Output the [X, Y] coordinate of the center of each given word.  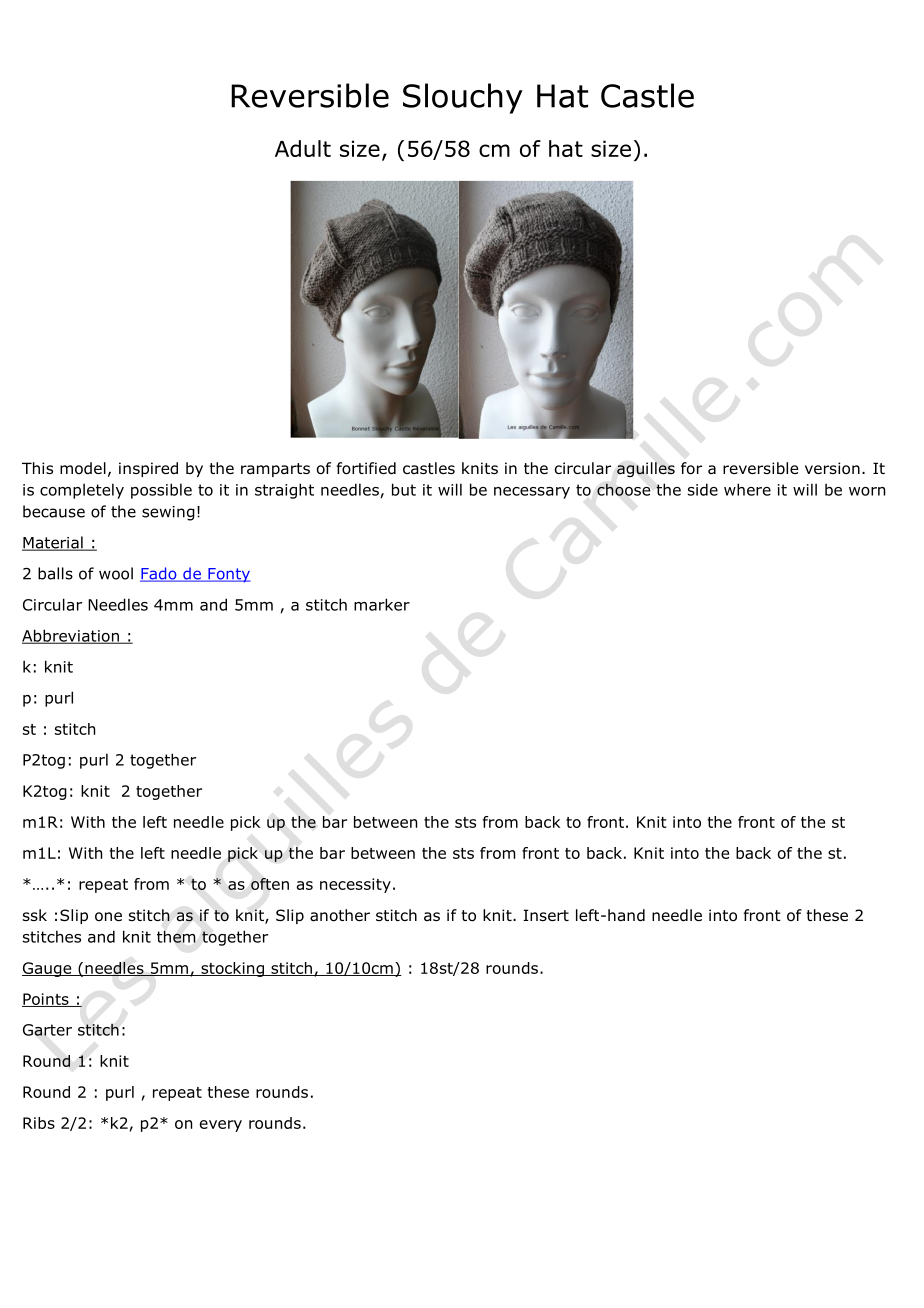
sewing [168, 513]
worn [867, 491]
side [703, 489]
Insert [546, 915]
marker [382, 604]
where [747, 489]
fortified [366, 468]
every [221, 1126]
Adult [303, 148]
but [404, 489]
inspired [148, 469]
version [832, 468]
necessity [355, 885]
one [108, 917]
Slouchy [463, 98]
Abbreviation [71, 636]
